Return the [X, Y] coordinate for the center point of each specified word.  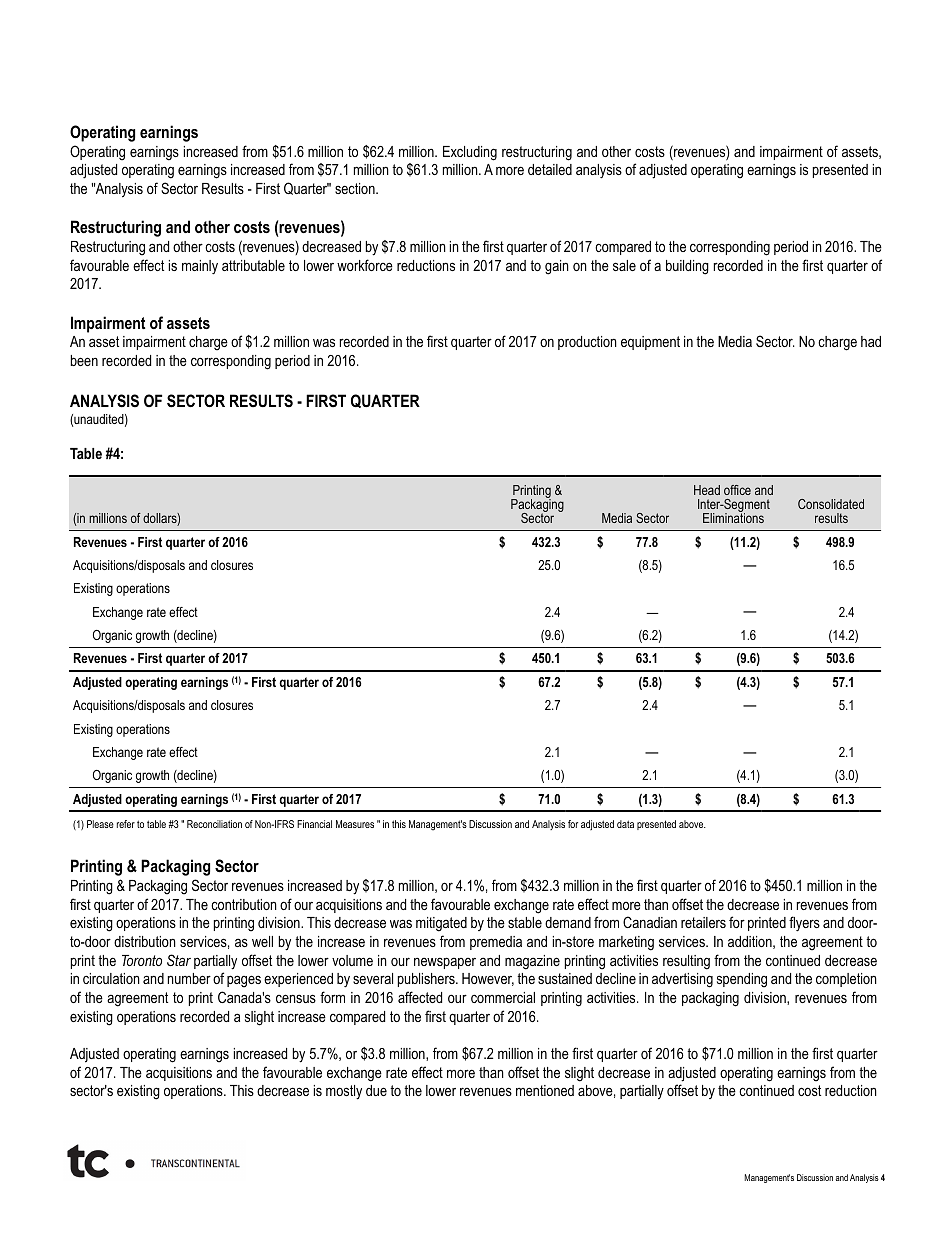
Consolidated [831, 504]
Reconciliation [214, 824]
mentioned [545, 1090]
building [687, 267]
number [189, 978]
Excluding [470, 153]
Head [707, 490]
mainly [200, 267]
